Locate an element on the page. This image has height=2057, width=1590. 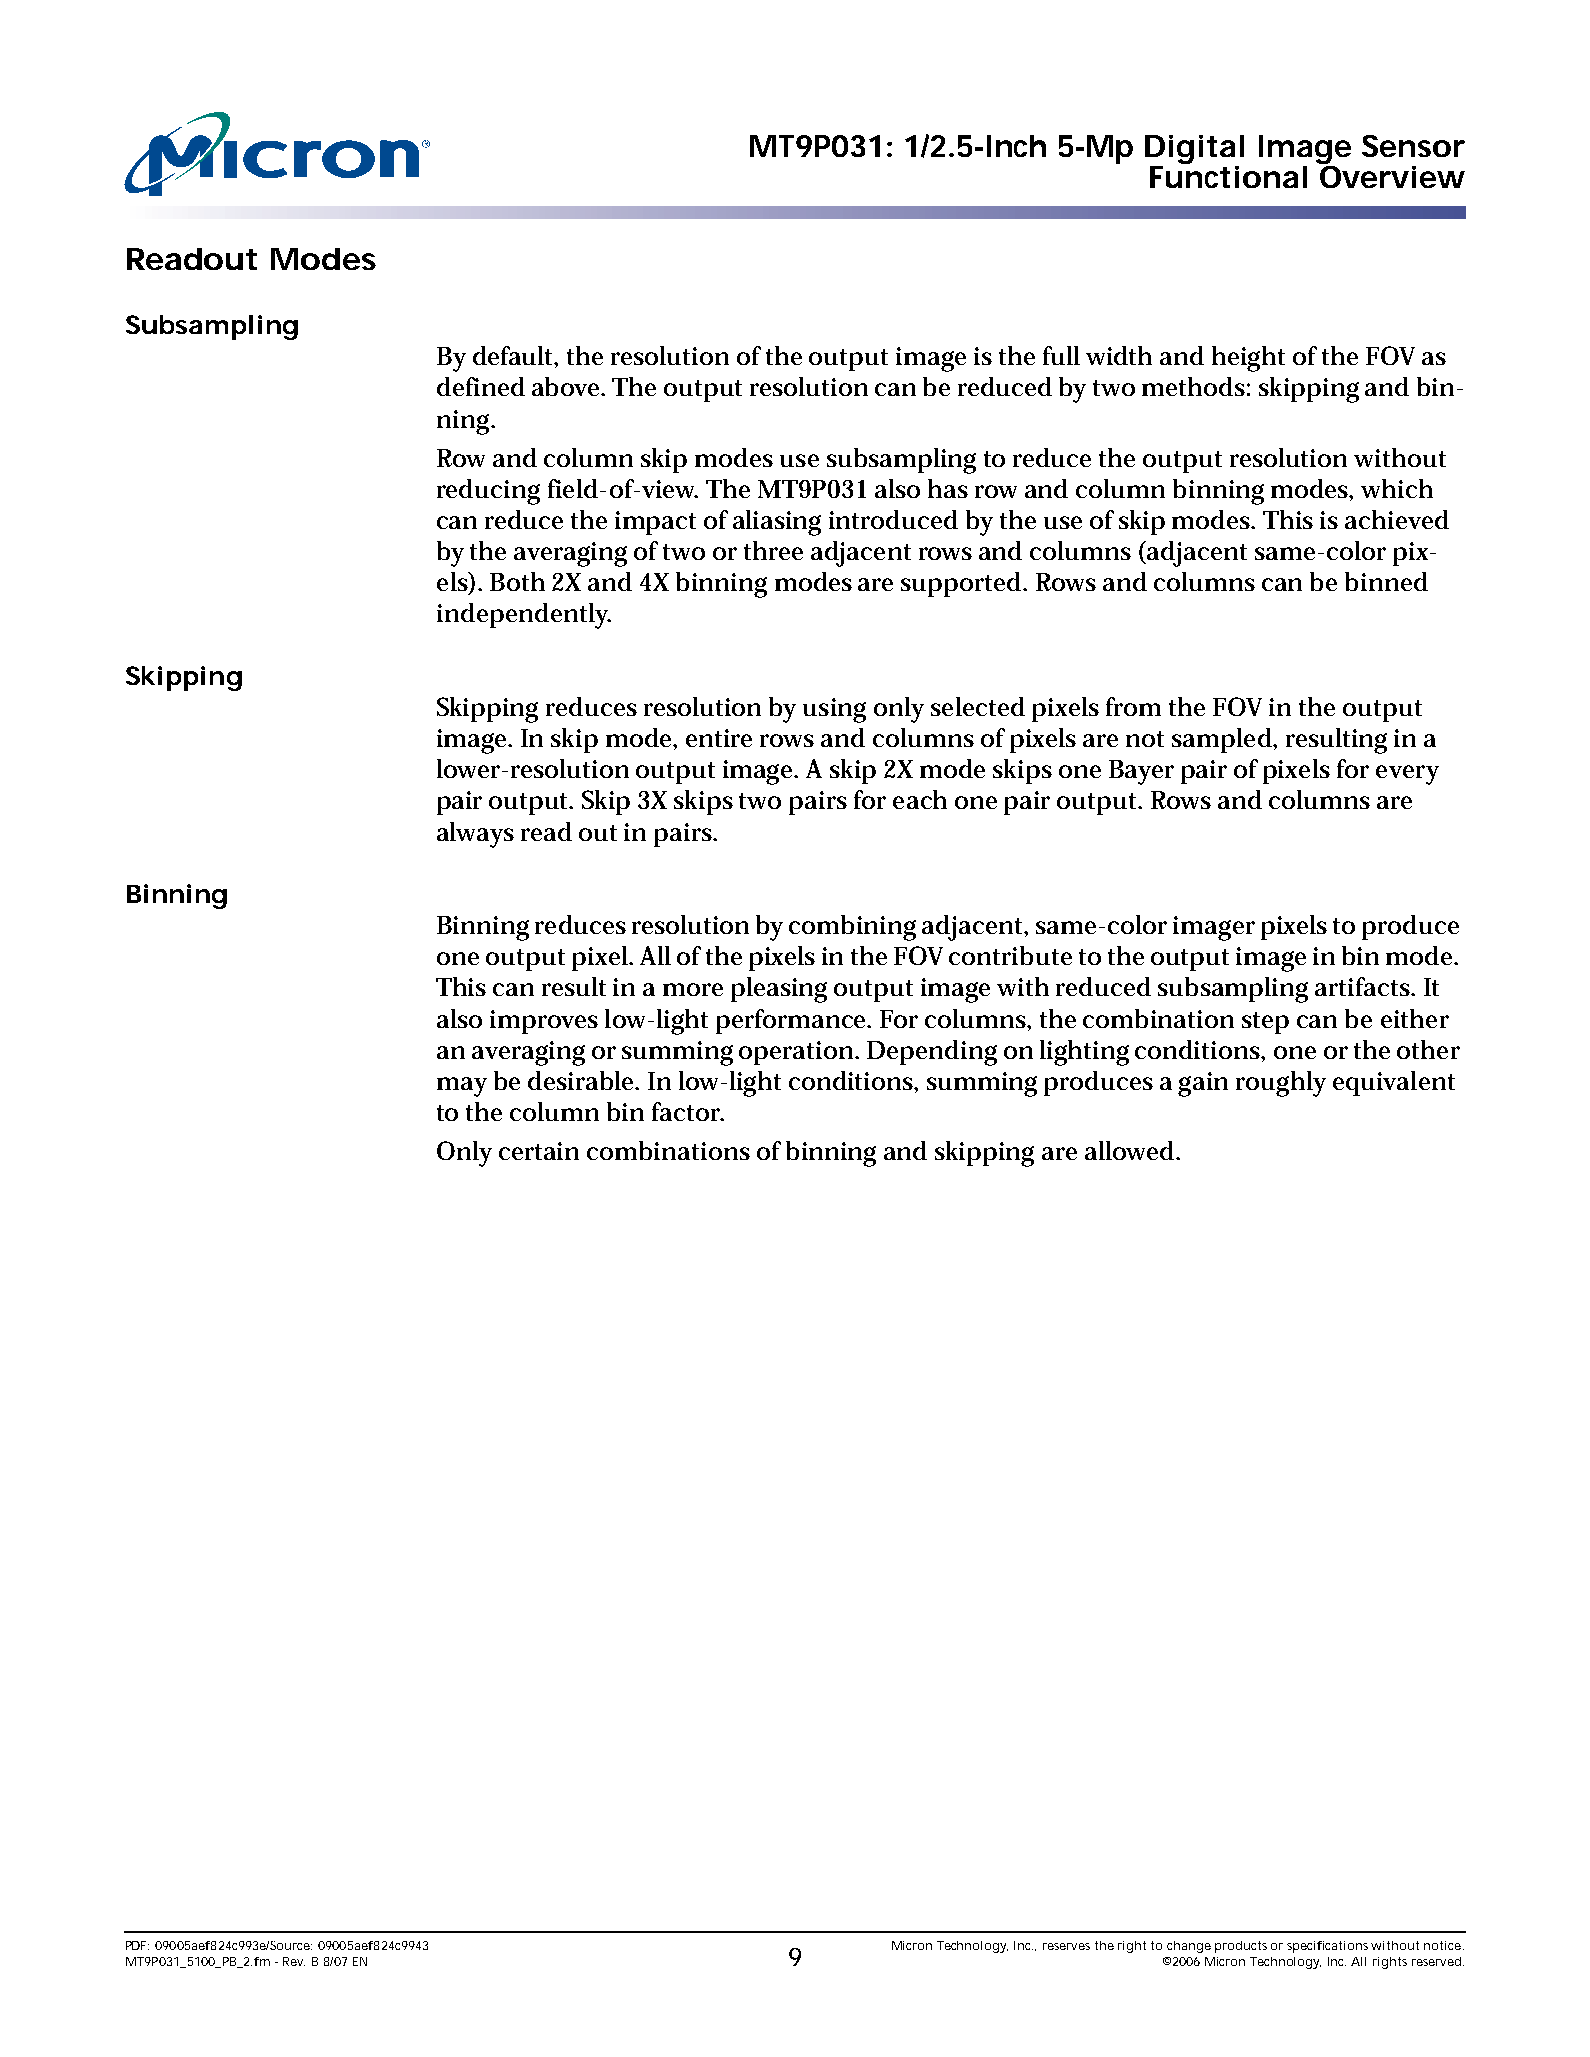
above is located at coordinates (568, 386).
